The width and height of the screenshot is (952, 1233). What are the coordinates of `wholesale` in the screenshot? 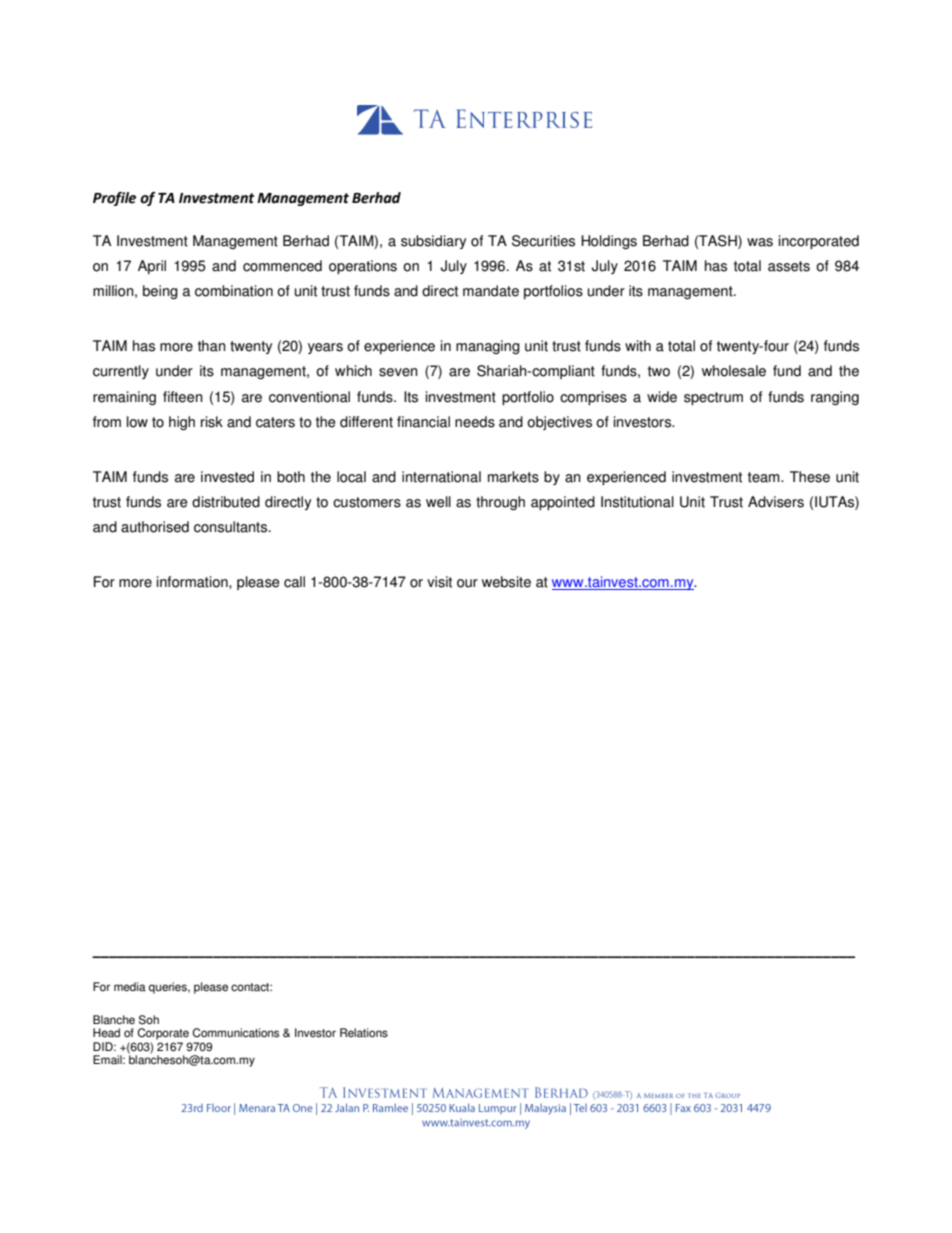 It's located at (734, 371).
